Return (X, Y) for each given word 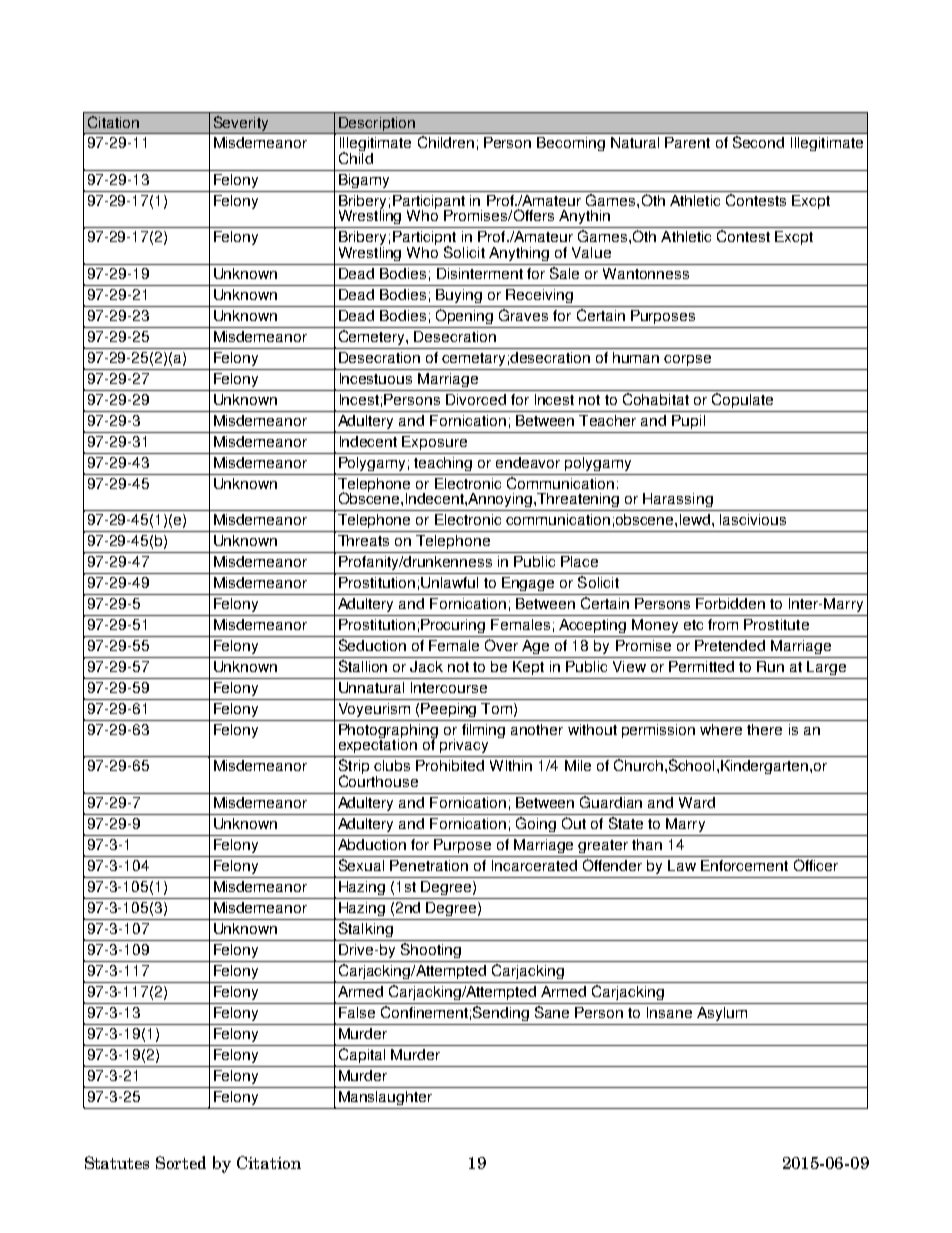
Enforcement (744, 865)
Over (501, 645)
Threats (363, 540)
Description (377, 125)
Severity (241, 125)
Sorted (181, 1162)
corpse (687, 360)
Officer (816, 865)
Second (758, 142)
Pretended (730, 645)
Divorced (476, 399)
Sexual (361, 865)
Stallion (363, 666)
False (357, 1012)
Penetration (429, 865)
